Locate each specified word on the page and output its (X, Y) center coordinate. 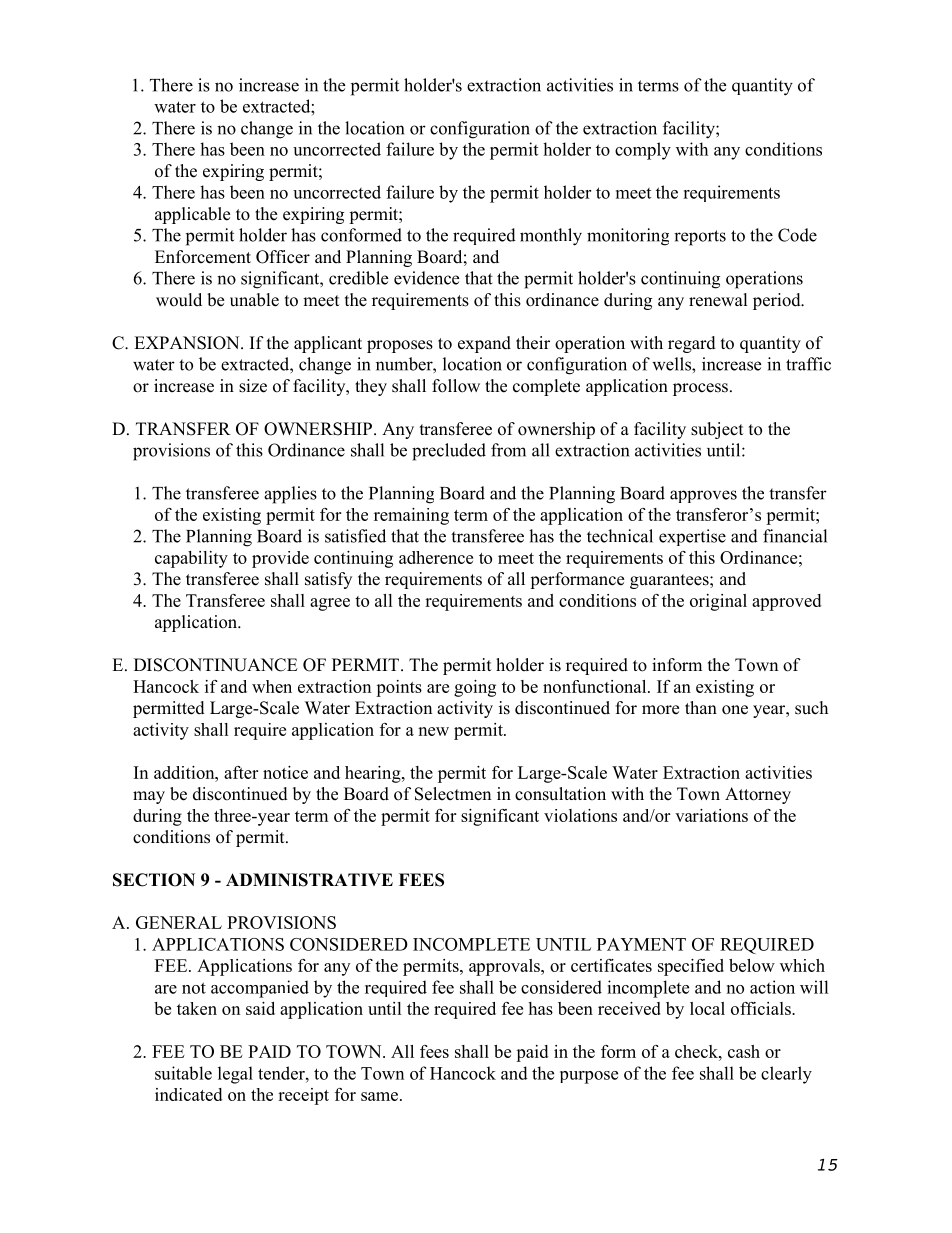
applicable (192, 215)
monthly (551, 237)
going (475, 688)
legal (235, 1075)
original (718, 602)
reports (700, 238)
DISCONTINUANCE (216, 665)
